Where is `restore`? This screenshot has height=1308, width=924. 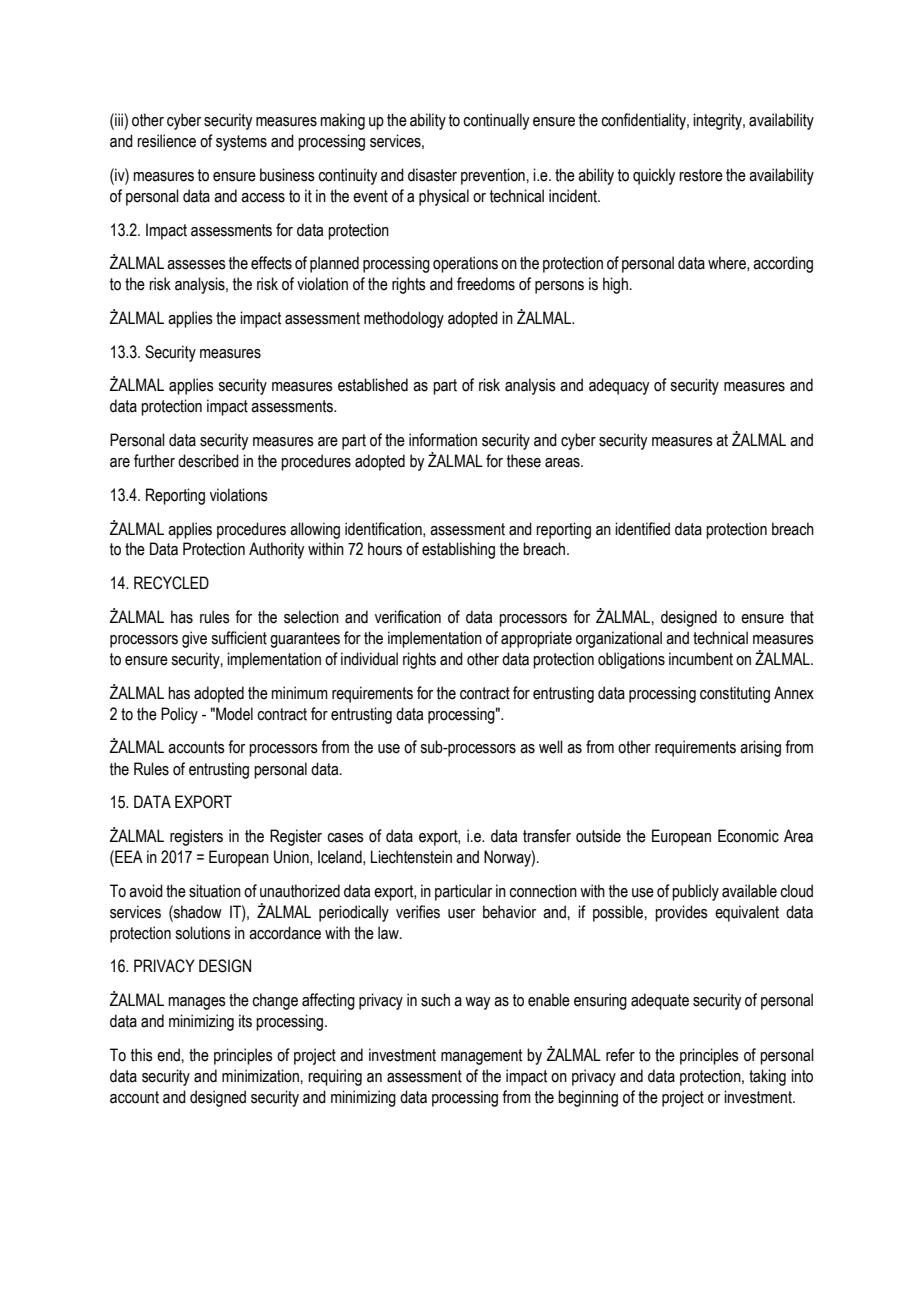
restore is located at coordinates (701, 175).
